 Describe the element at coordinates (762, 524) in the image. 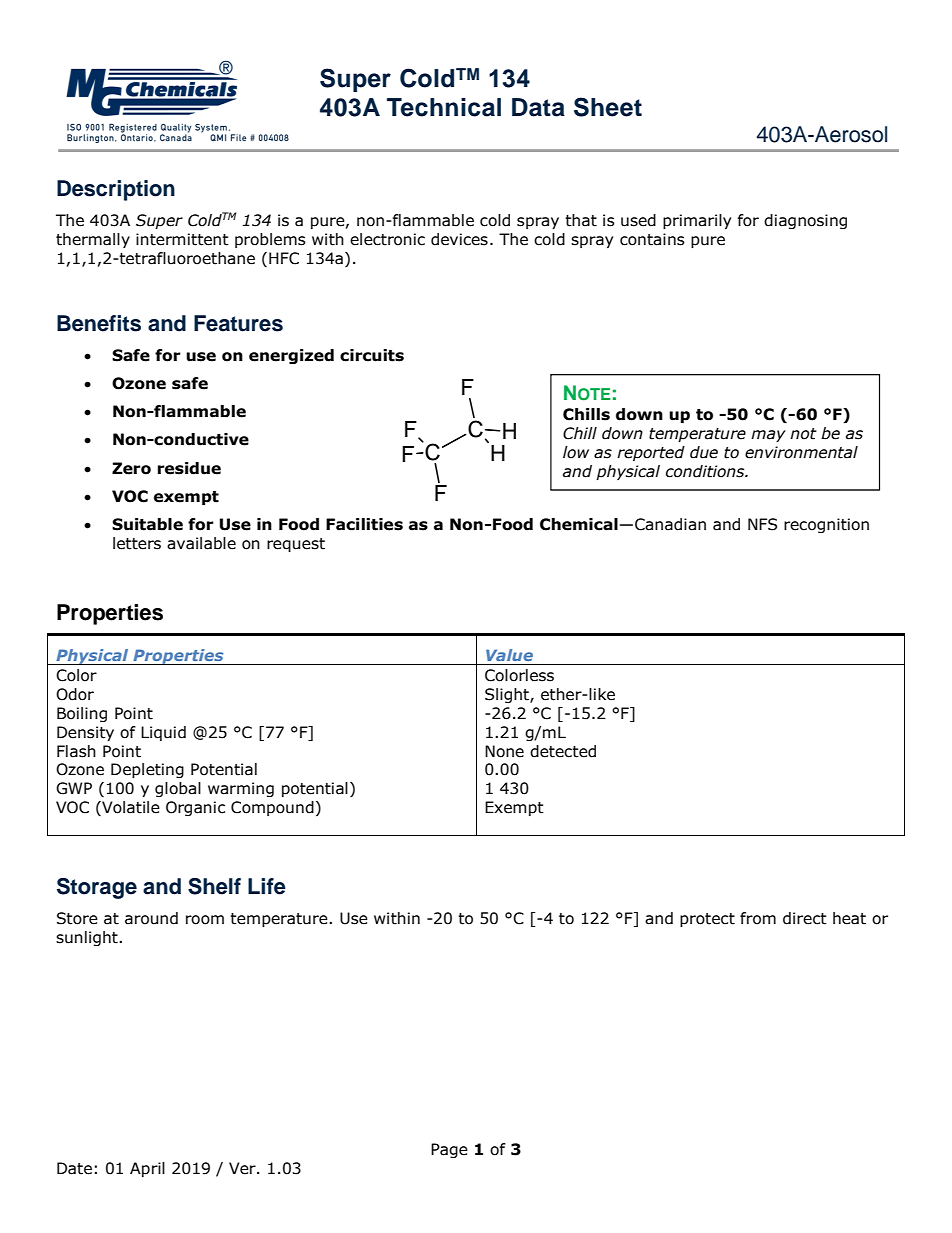

I see `NFS` at that location.
